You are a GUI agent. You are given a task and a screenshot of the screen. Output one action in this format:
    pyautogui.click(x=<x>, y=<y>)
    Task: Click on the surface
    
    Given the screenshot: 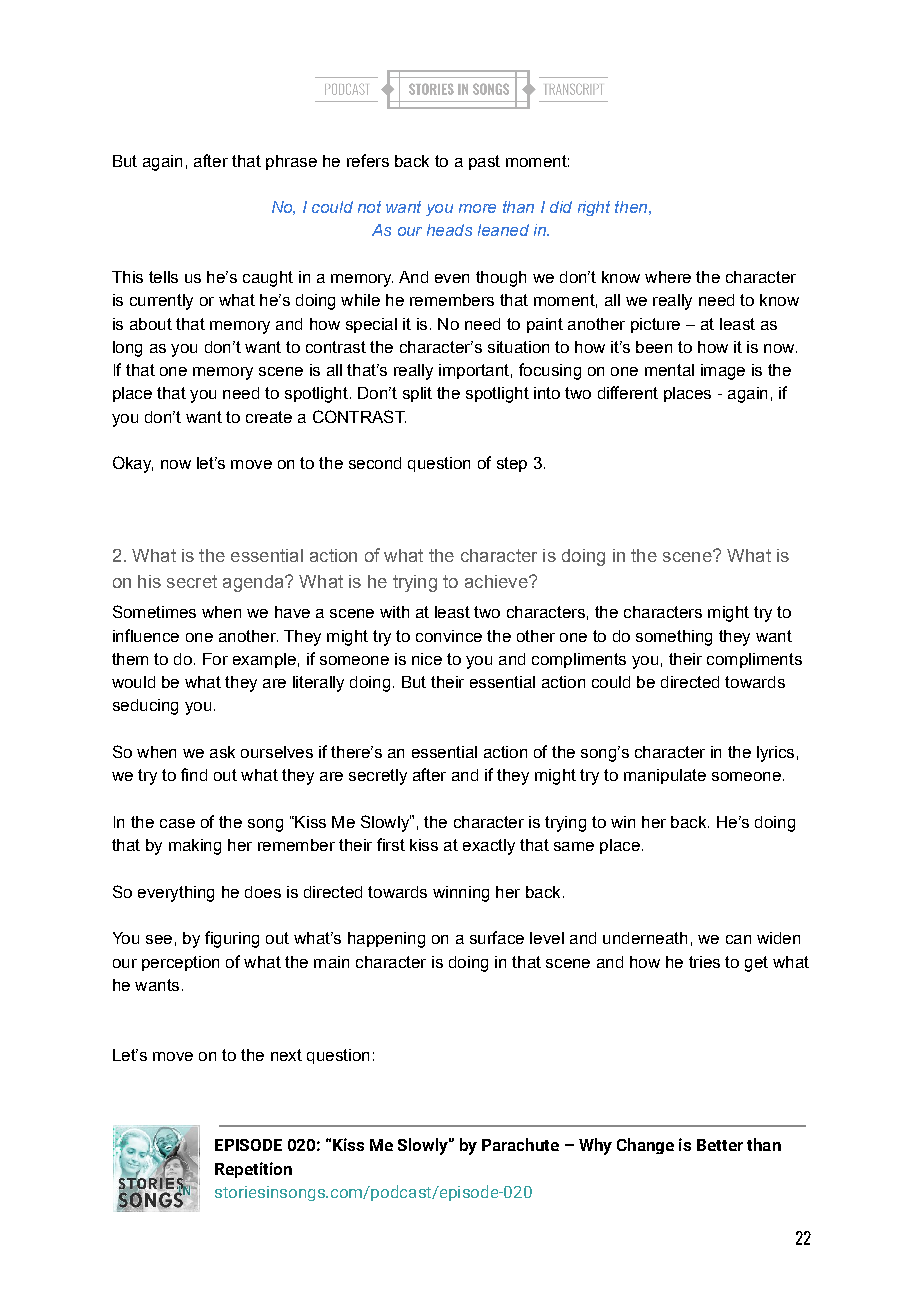 What is the action you would take?
    pyautogui.click(x=497, y=937)
